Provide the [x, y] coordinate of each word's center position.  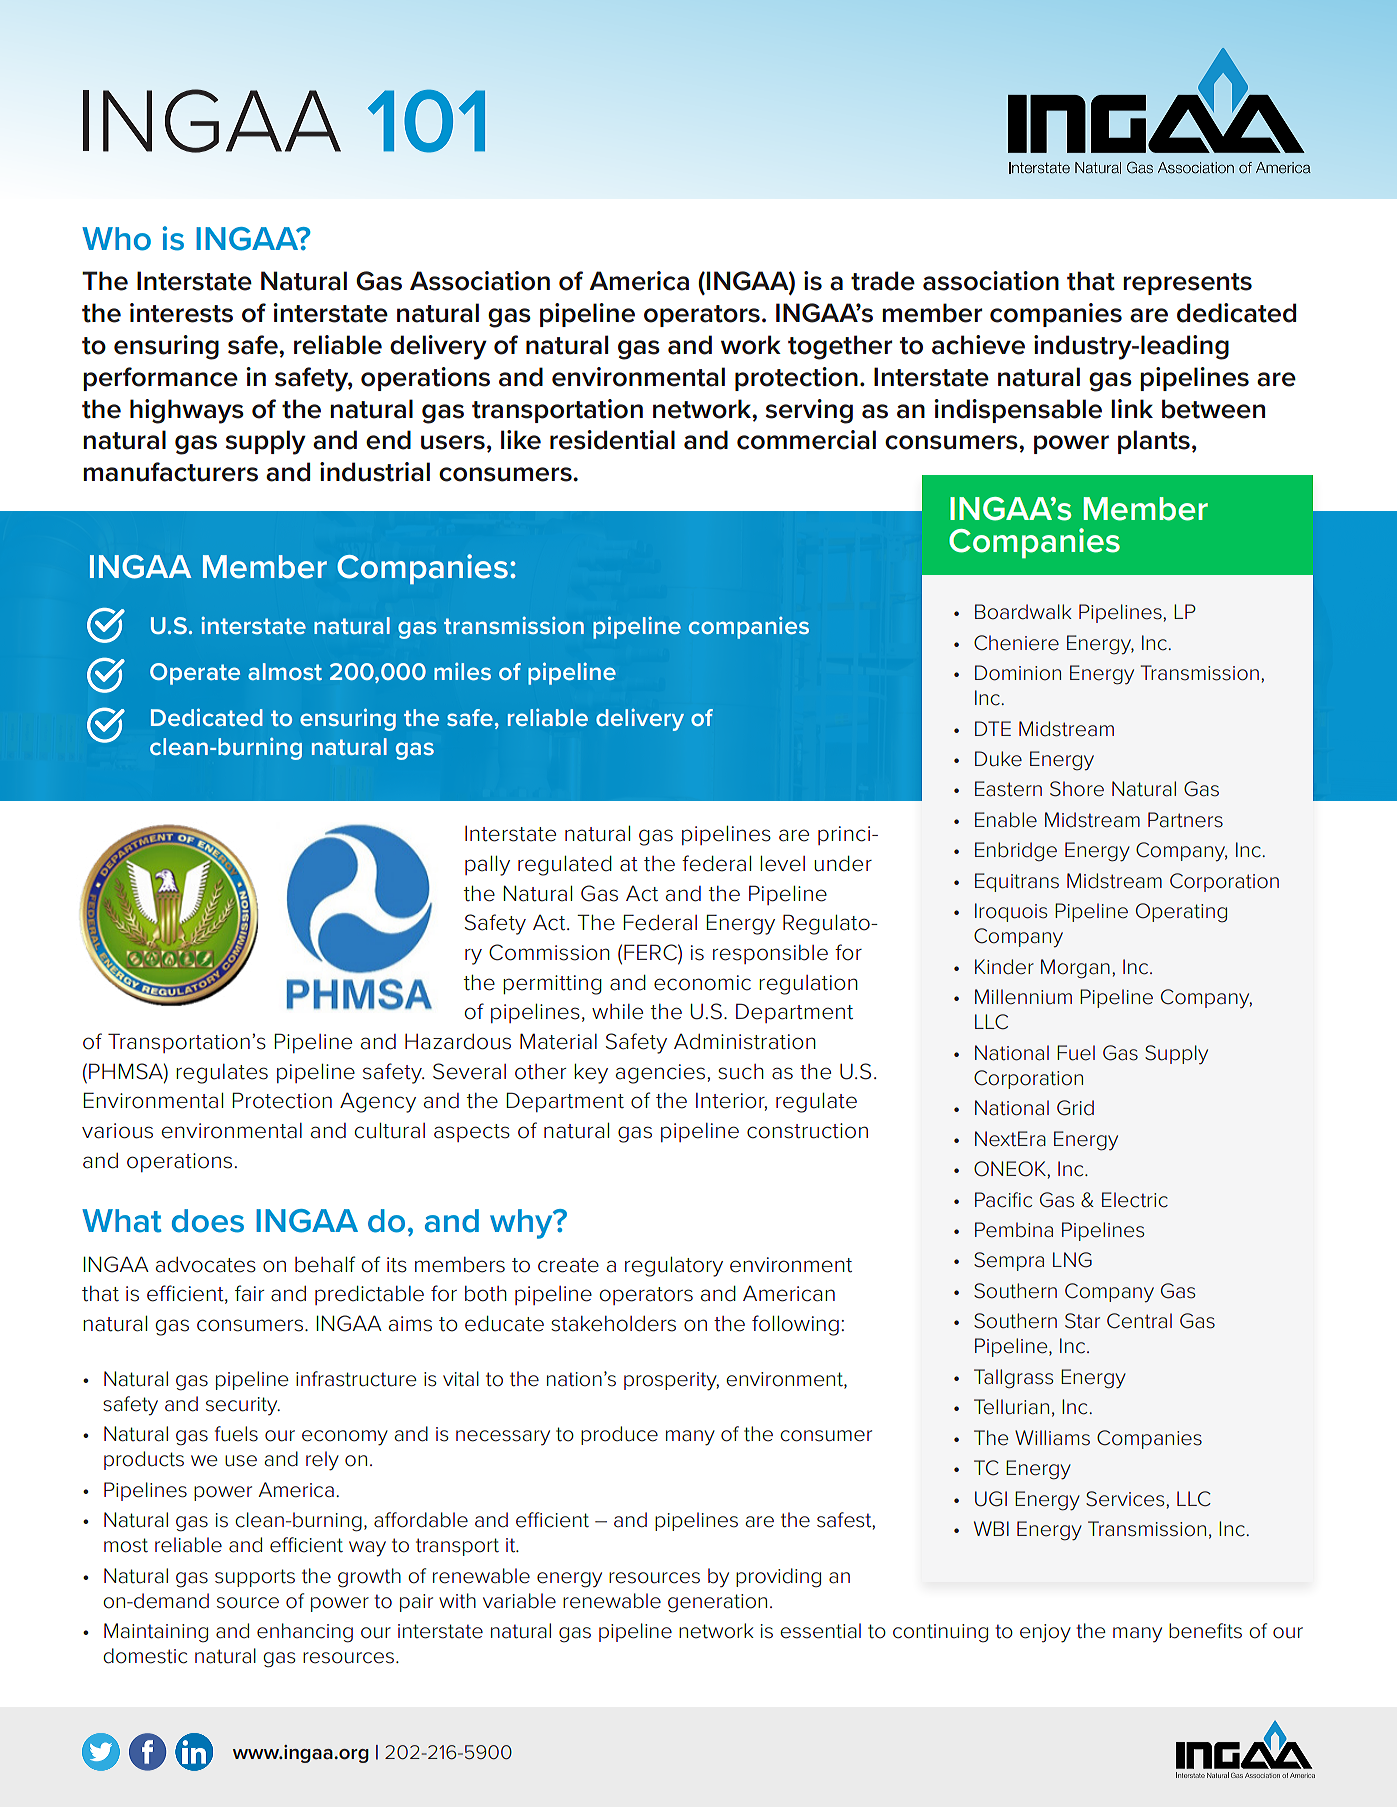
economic [702, 983]
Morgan [1075, 969]
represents [1187, 284]
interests [181, 313]
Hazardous [458, 1042]
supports [255, 1578]
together [840, 347]
